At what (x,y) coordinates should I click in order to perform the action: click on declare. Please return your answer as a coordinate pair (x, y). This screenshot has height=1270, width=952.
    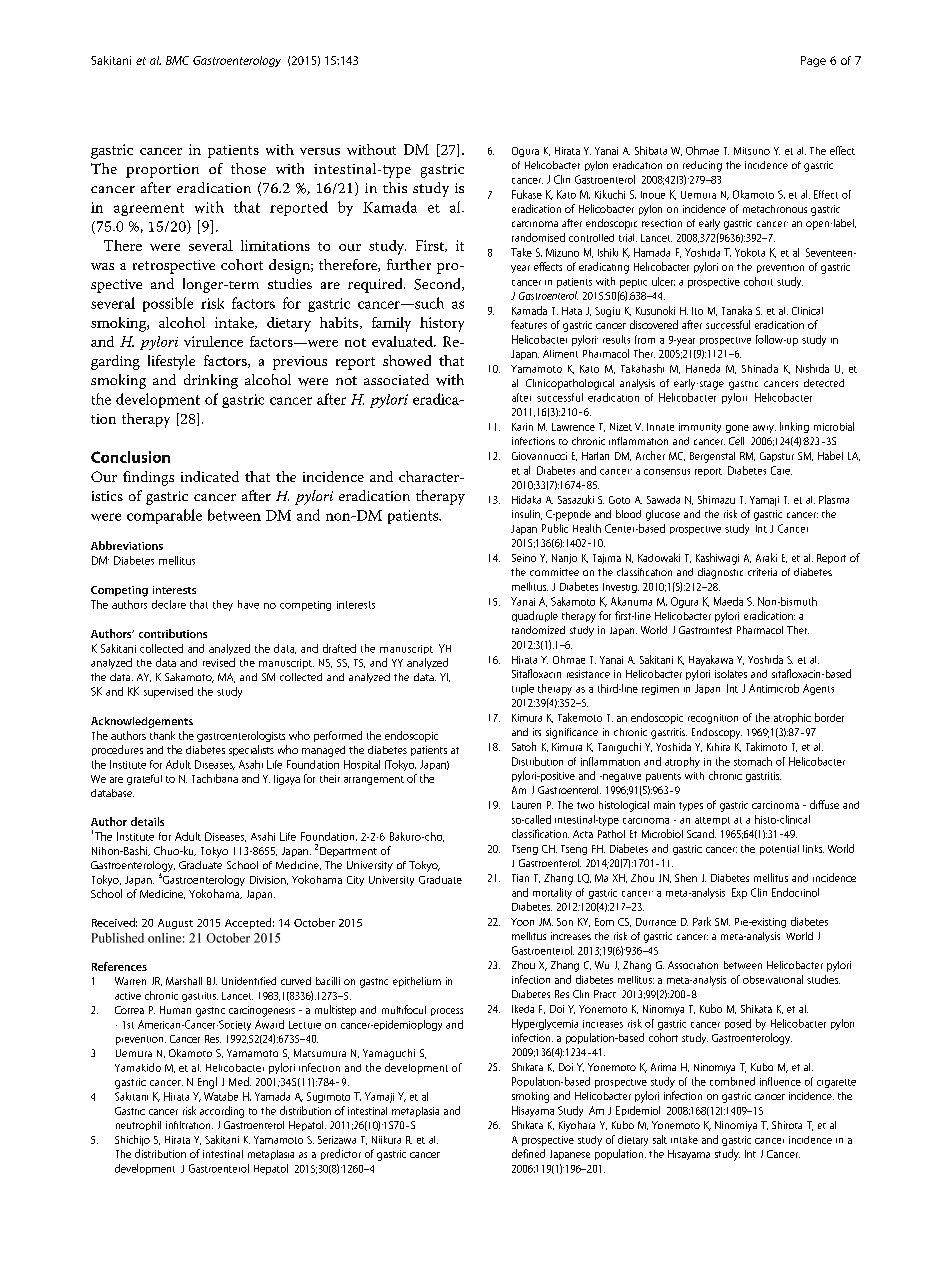
    Looking at the image, I should click on (169, 604).
